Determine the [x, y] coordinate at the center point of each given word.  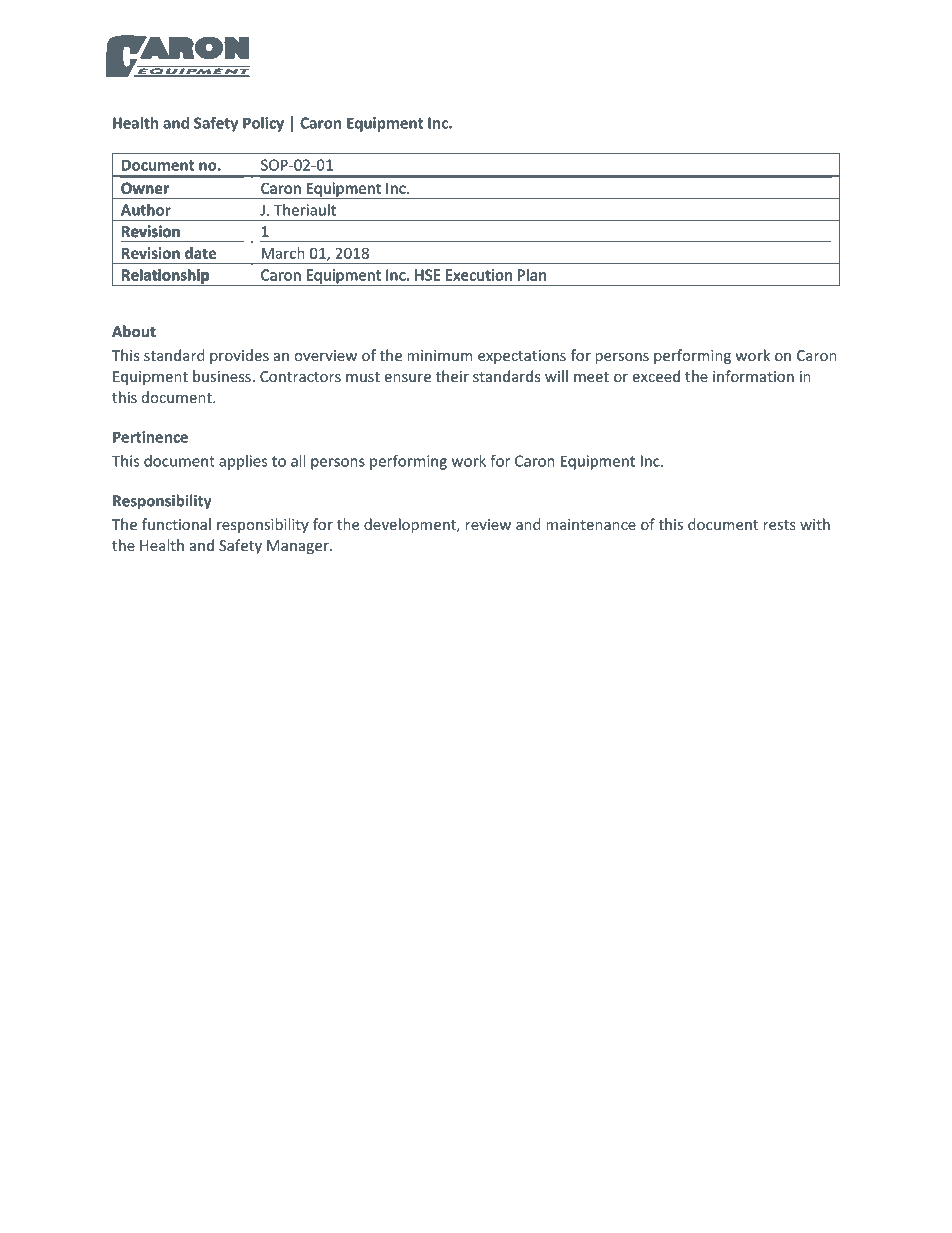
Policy [263, 124]
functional [176, 524]
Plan [532, 275]
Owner [145, 188]
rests [779, 525]
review [488, 524]
